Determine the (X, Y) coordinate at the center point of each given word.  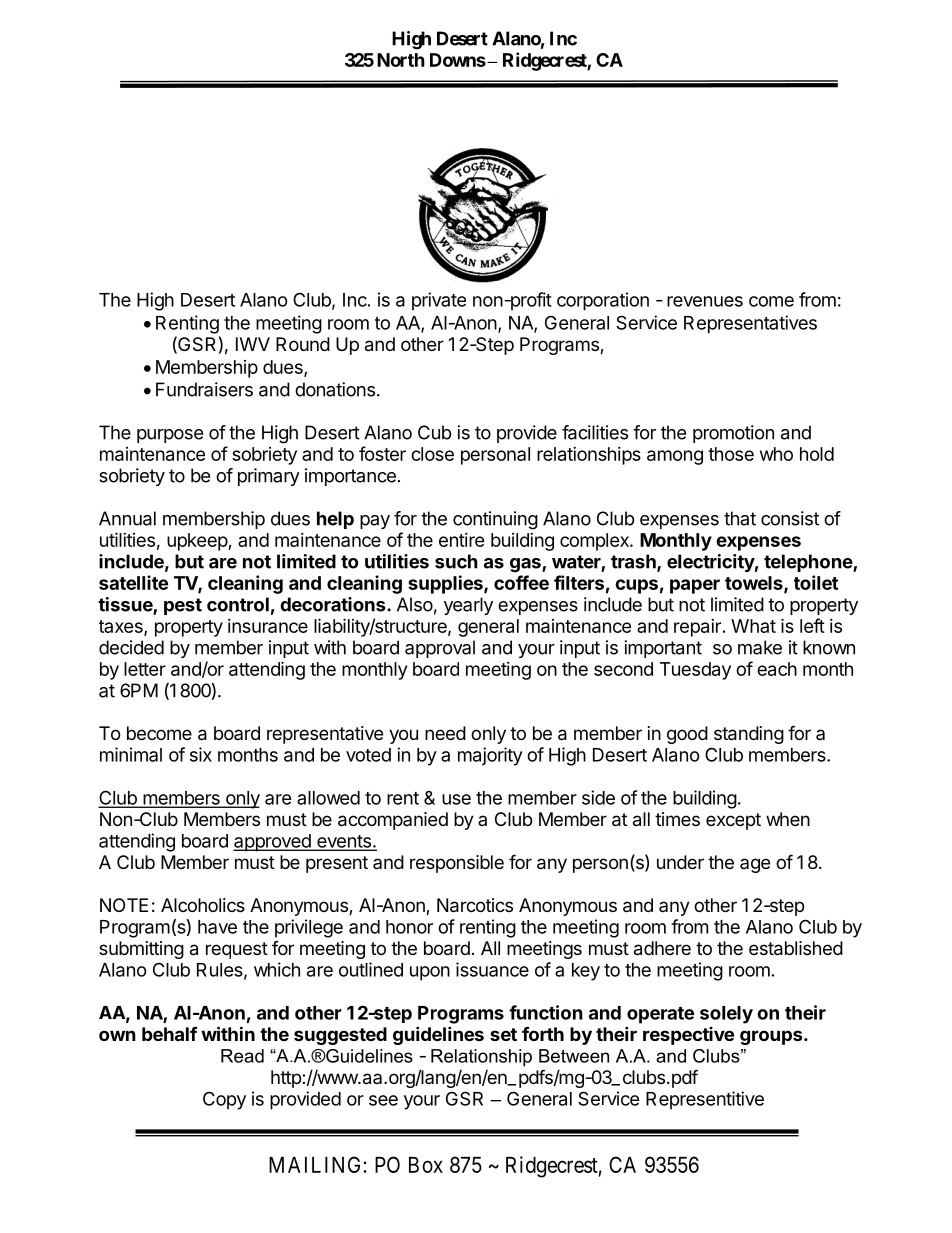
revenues (705, 301)
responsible (457, 864)
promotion (733, 434)
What (753, 626)
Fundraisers (204, 389)
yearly (468, 606)
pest (183, 606)
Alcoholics (203, 905)
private (439, 301)
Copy (224, 1100)
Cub (434, 432)
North (401, 60)
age (755, 865)
